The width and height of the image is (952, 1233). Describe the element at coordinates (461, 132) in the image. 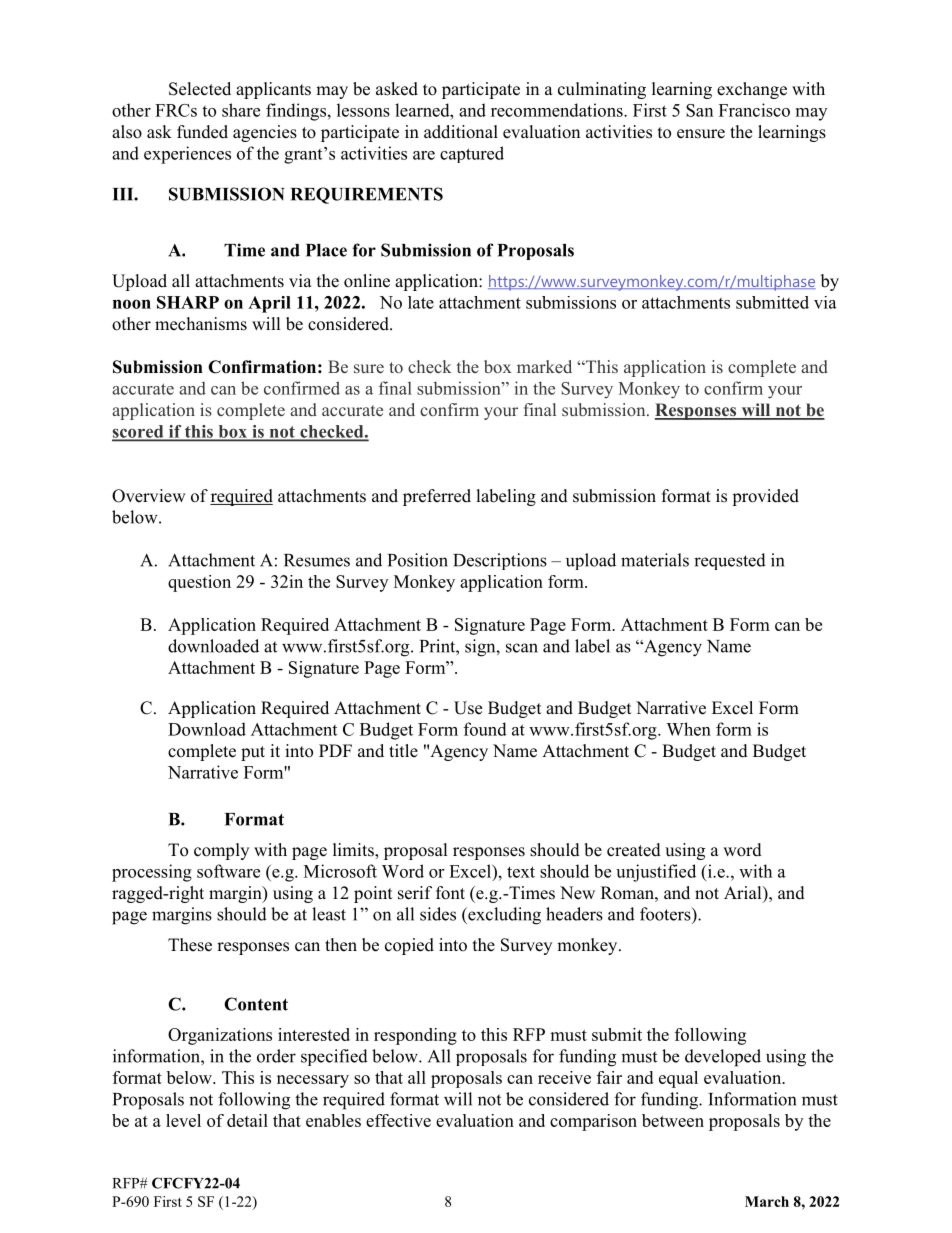

I see `additional` at that location.
